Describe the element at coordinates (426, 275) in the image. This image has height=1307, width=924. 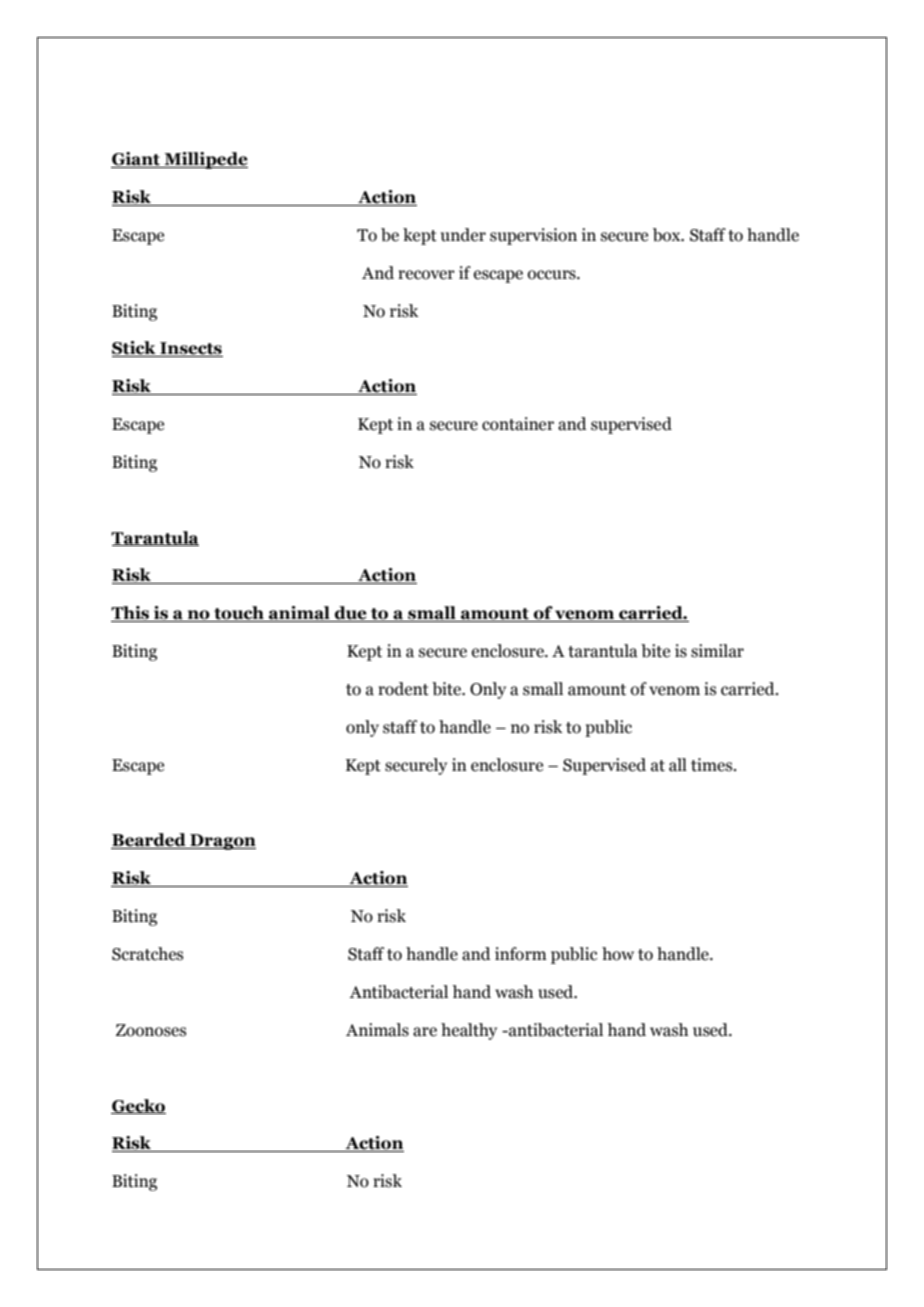
I see `recover` at that location.
